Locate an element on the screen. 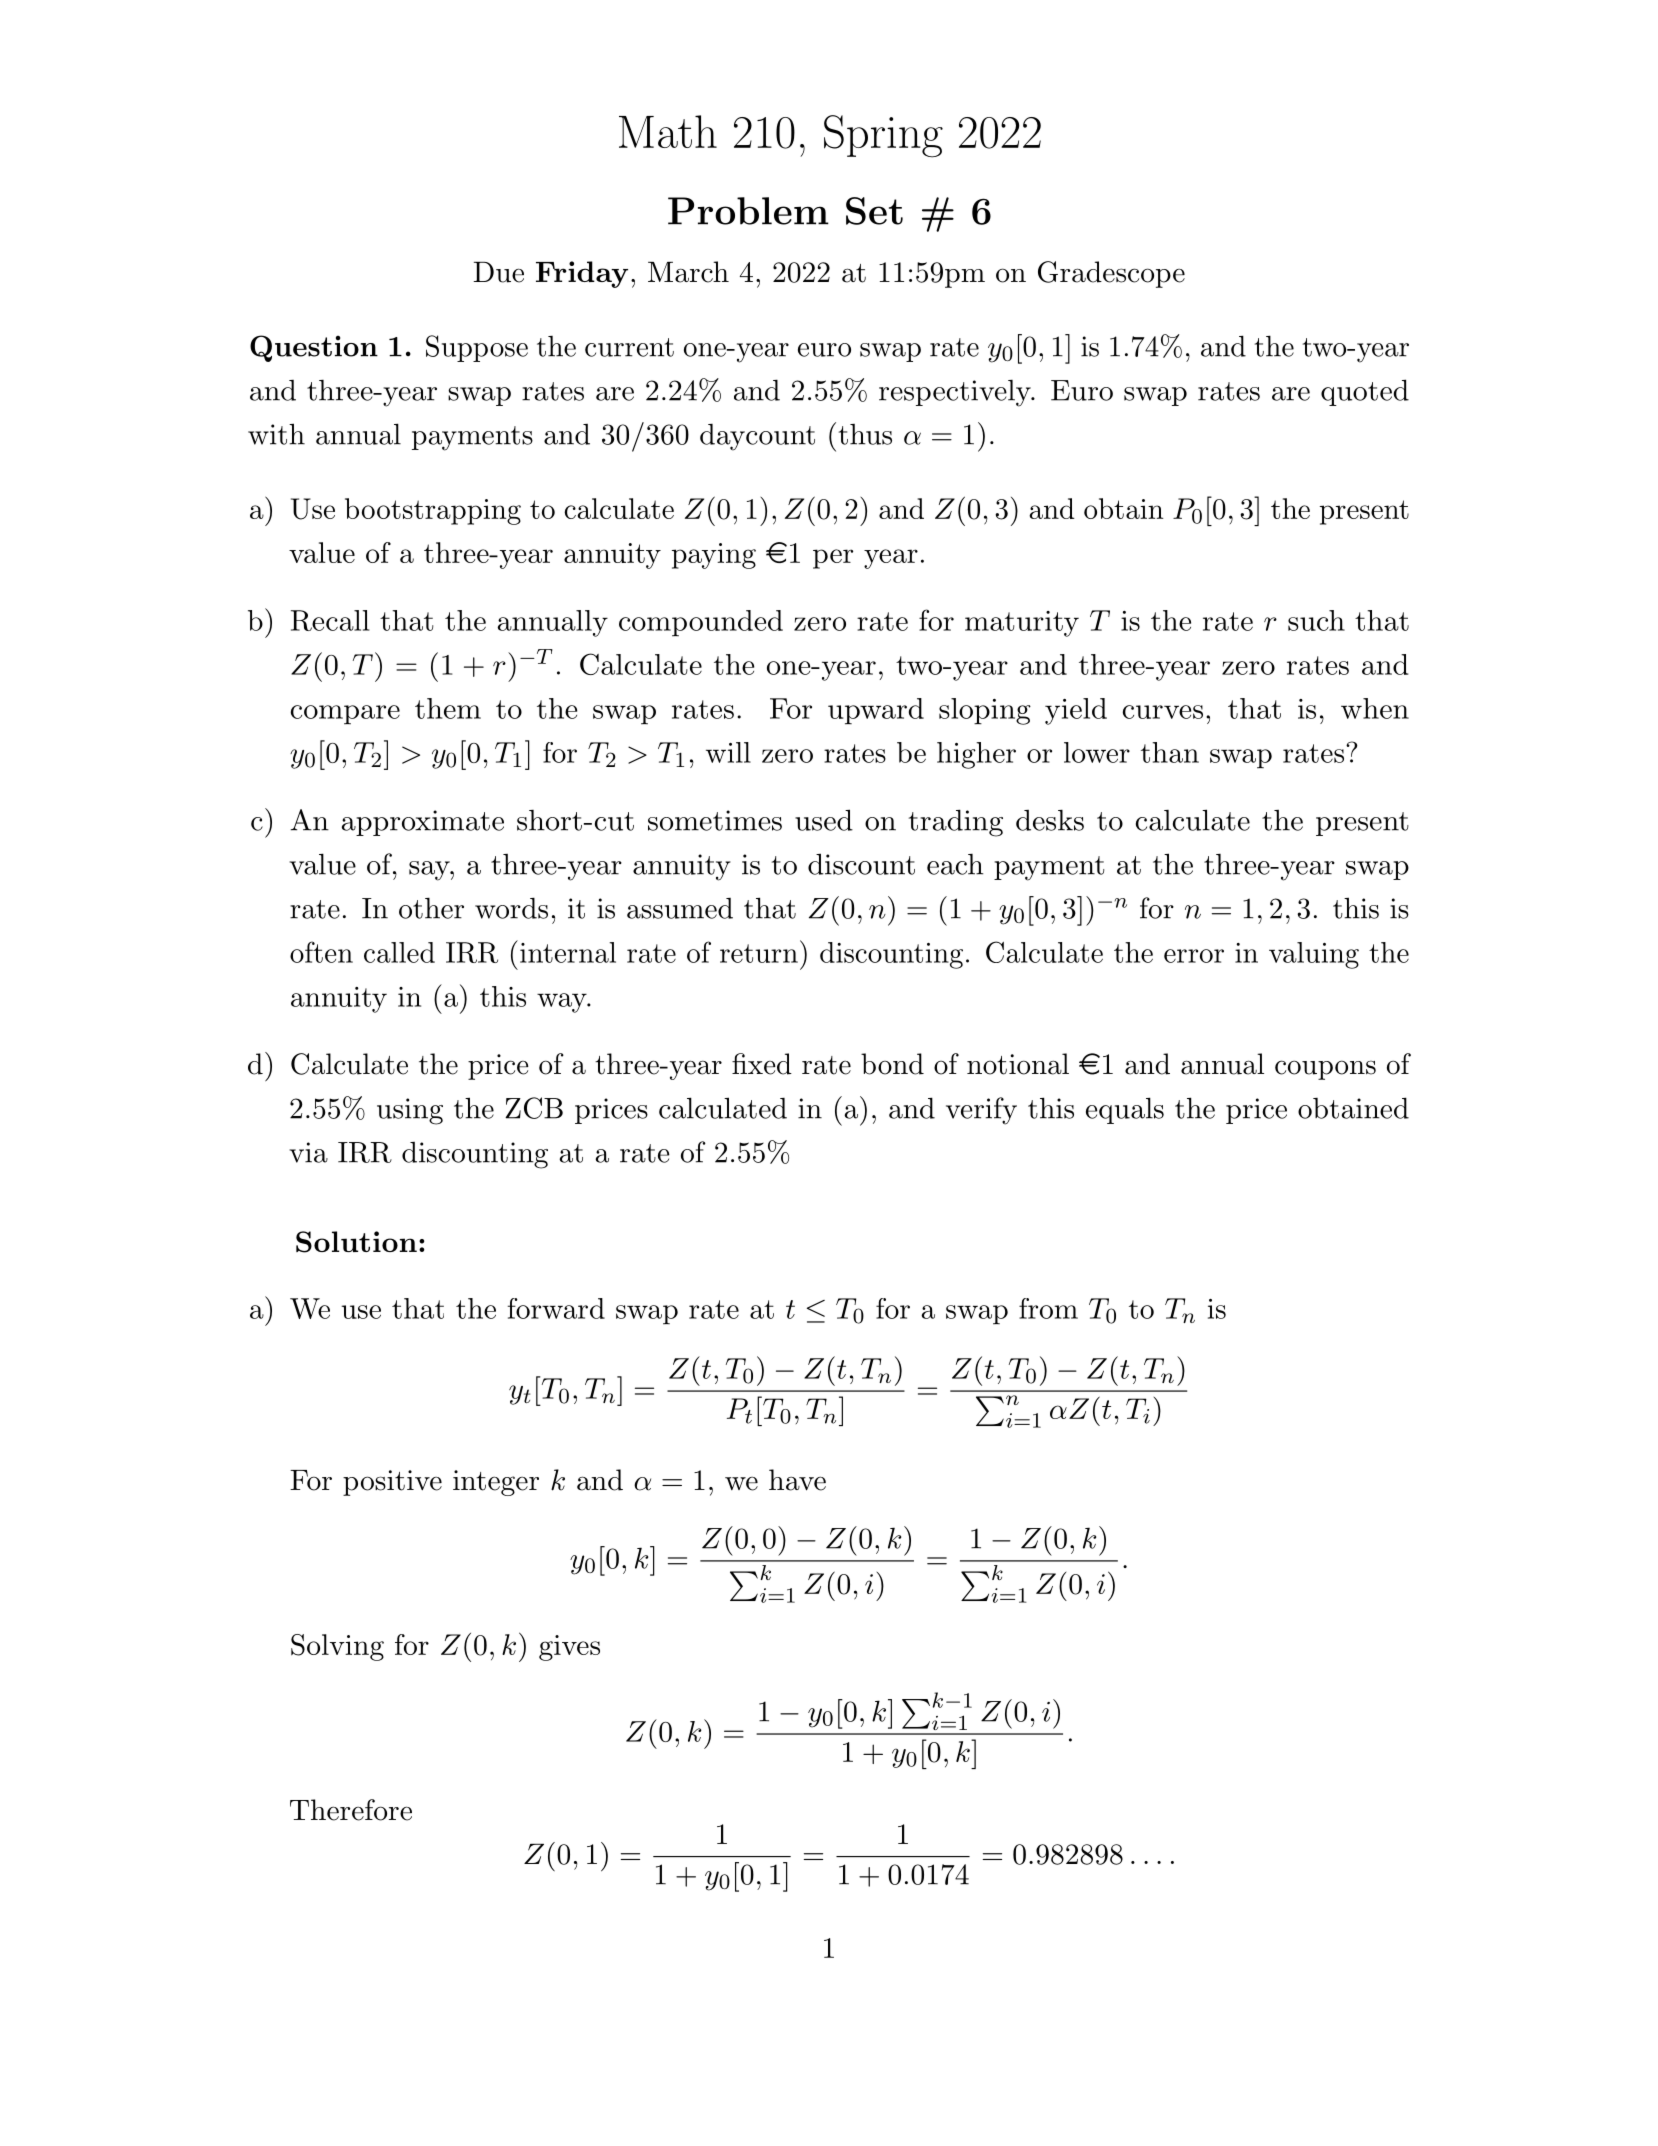  quoted is located at coordinates (1365, 392).
